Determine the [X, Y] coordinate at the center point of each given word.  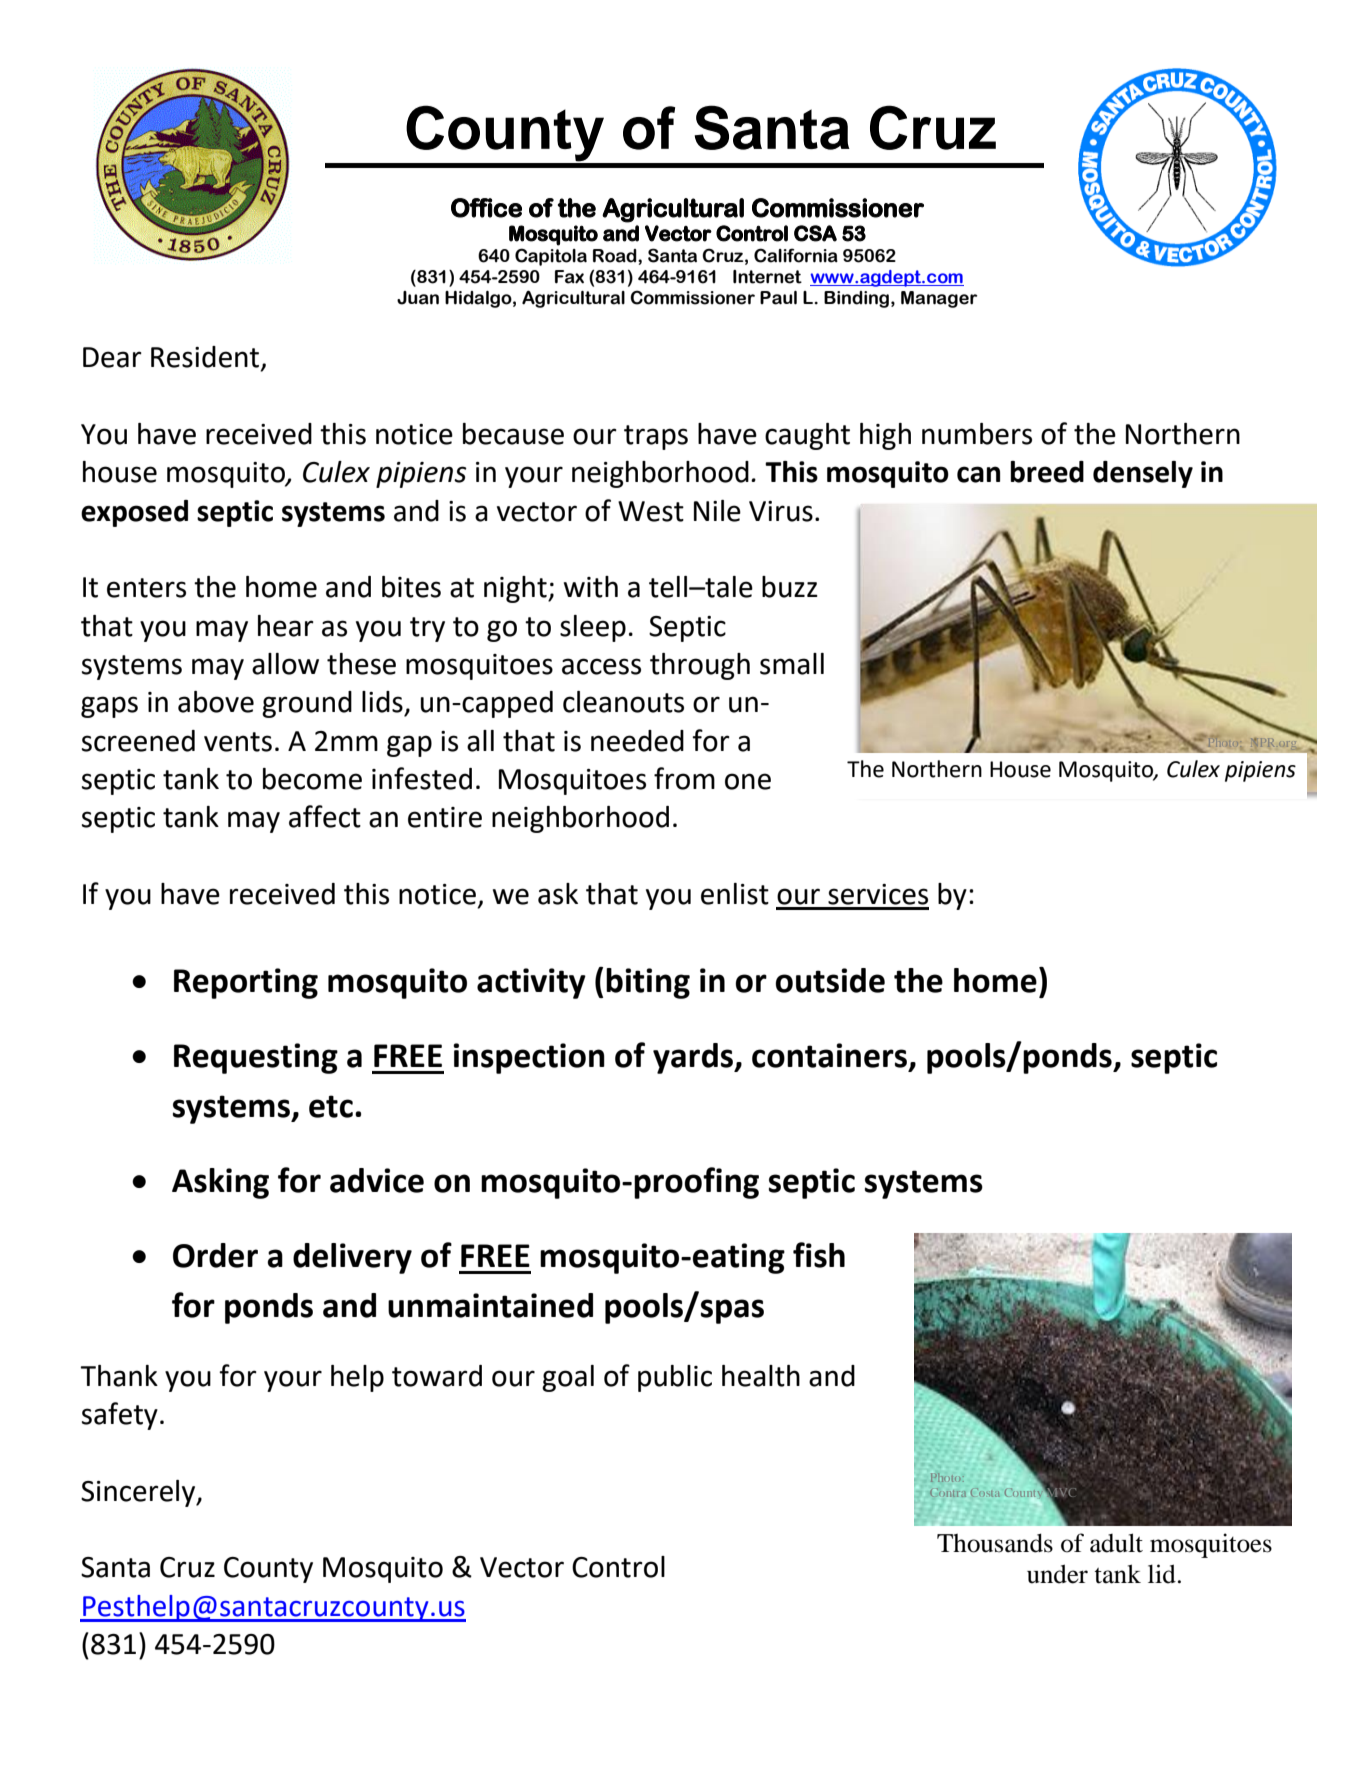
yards [694, 1058]
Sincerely [139, 1493]
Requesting [256, 1058]
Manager [939, 299]
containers [829, 1055]
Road [616, 256]
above [216, 702]
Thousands [995, 1543]
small [792, 664]
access [601, 666]
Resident [206, 358]
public [675, 1378]
